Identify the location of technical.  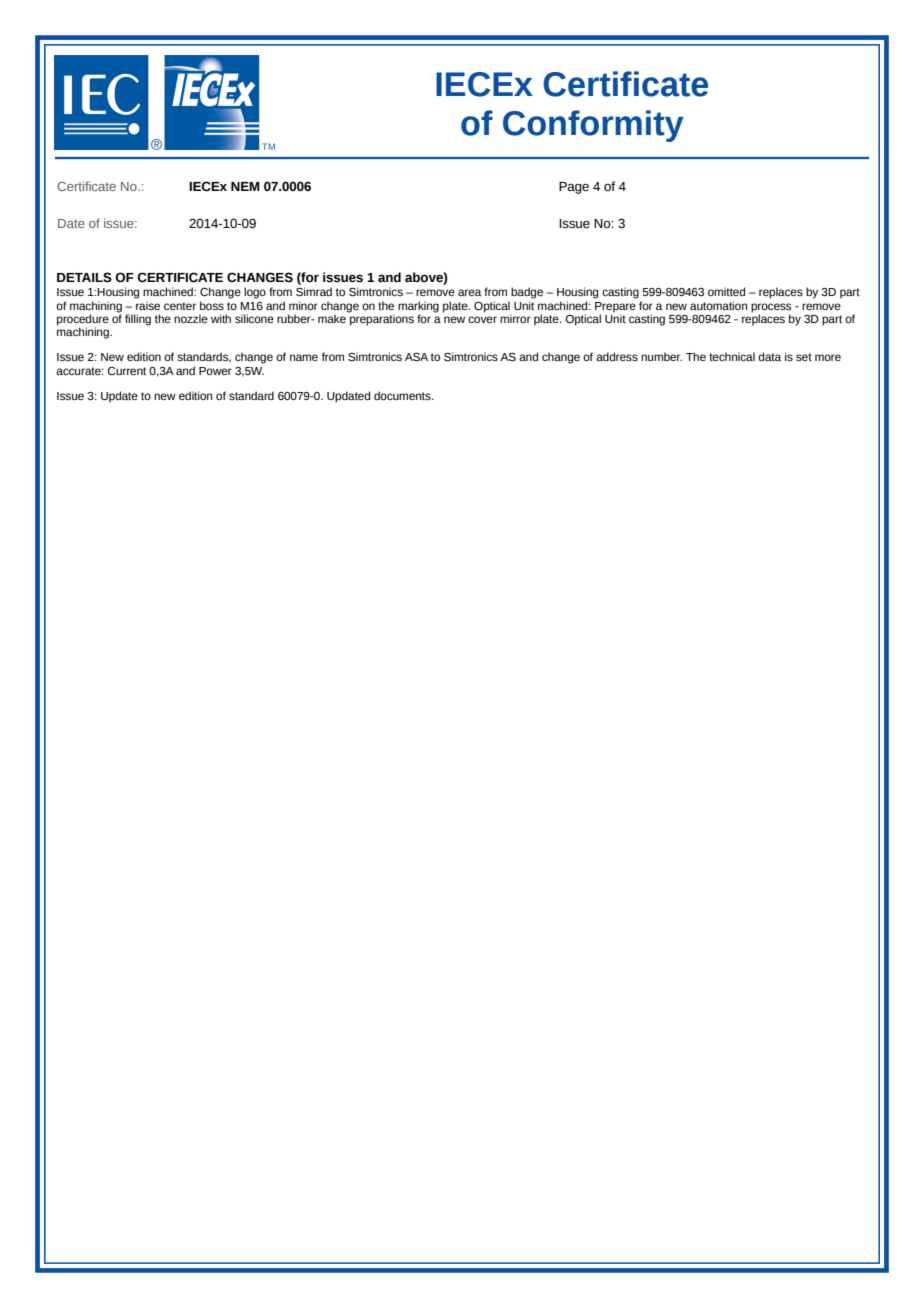
(732, 356).
